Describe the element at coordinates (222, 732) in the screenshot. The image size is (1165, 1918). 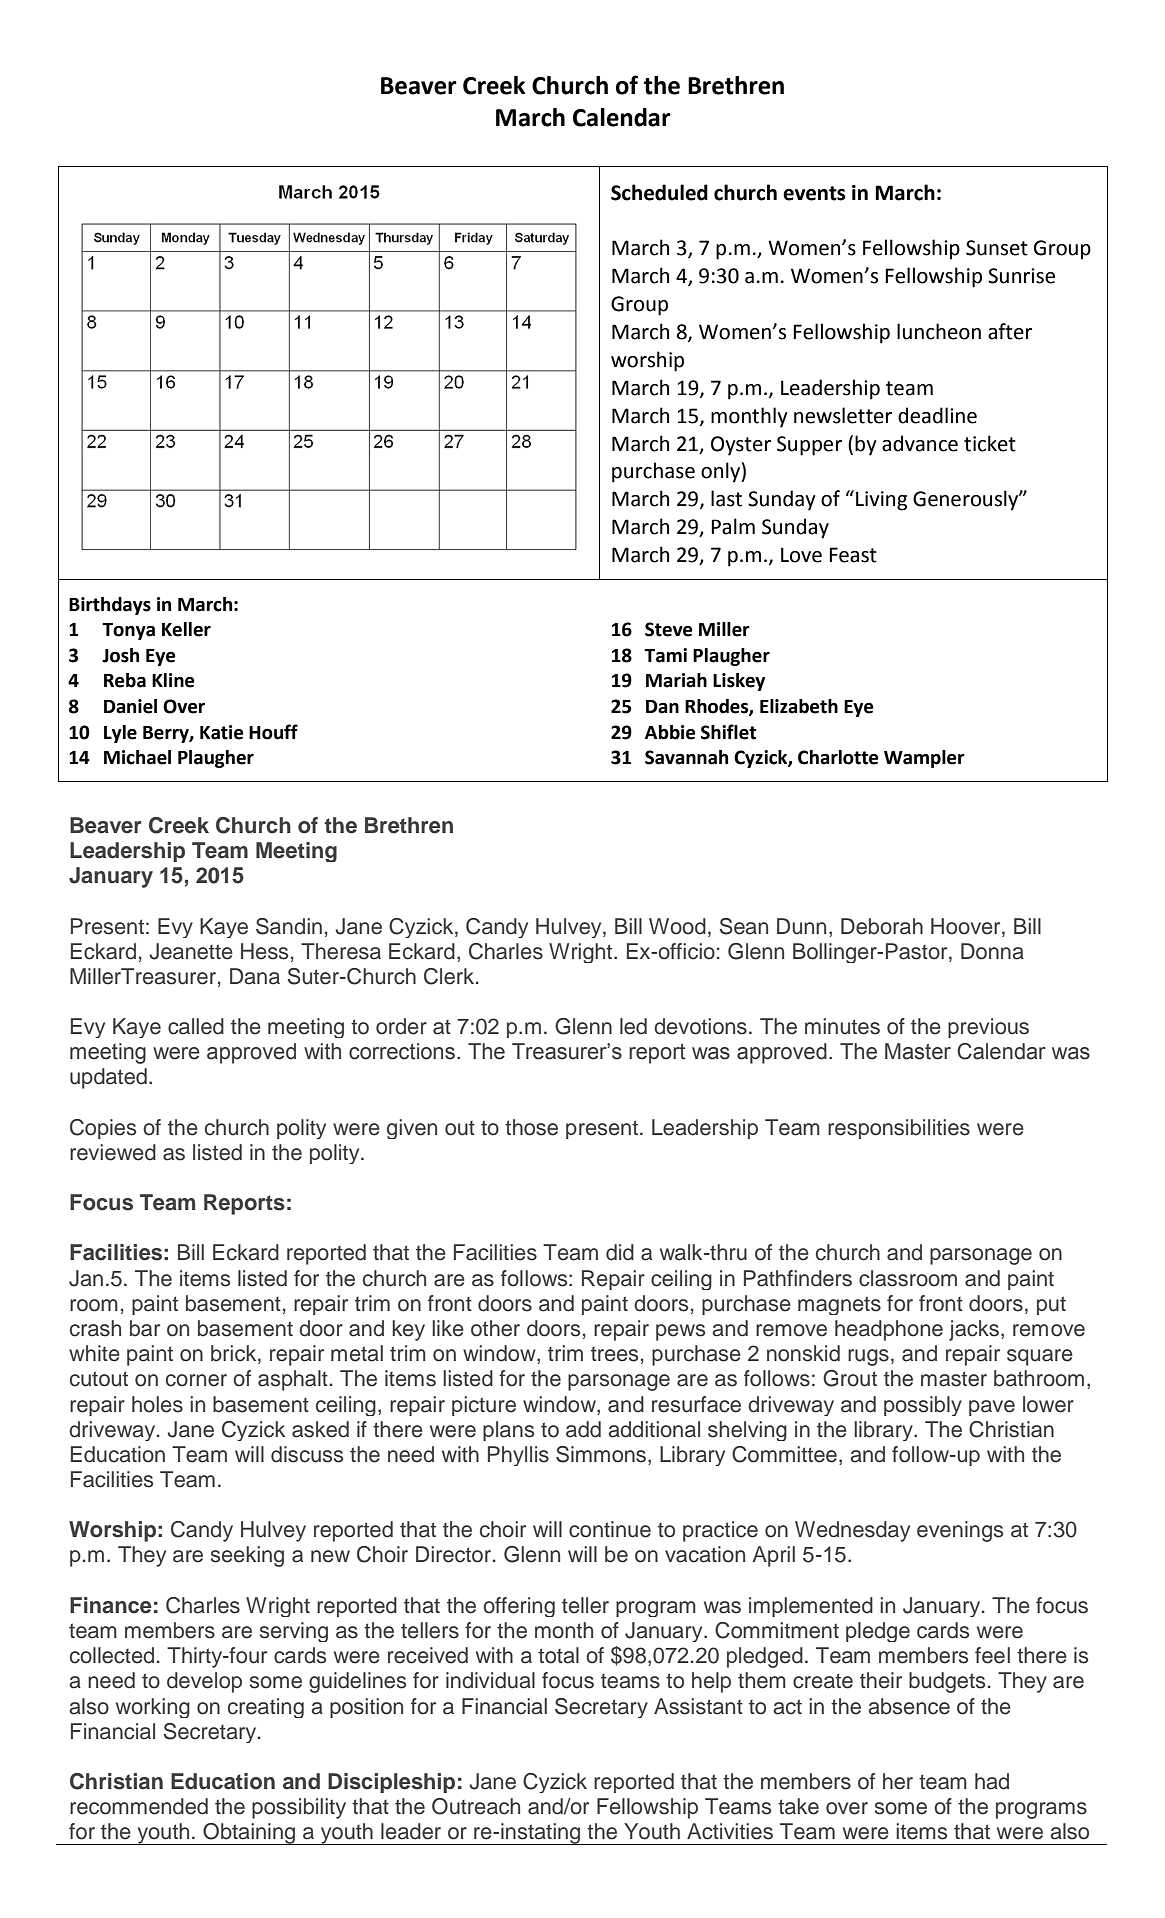
I see `Katie` at that location.
